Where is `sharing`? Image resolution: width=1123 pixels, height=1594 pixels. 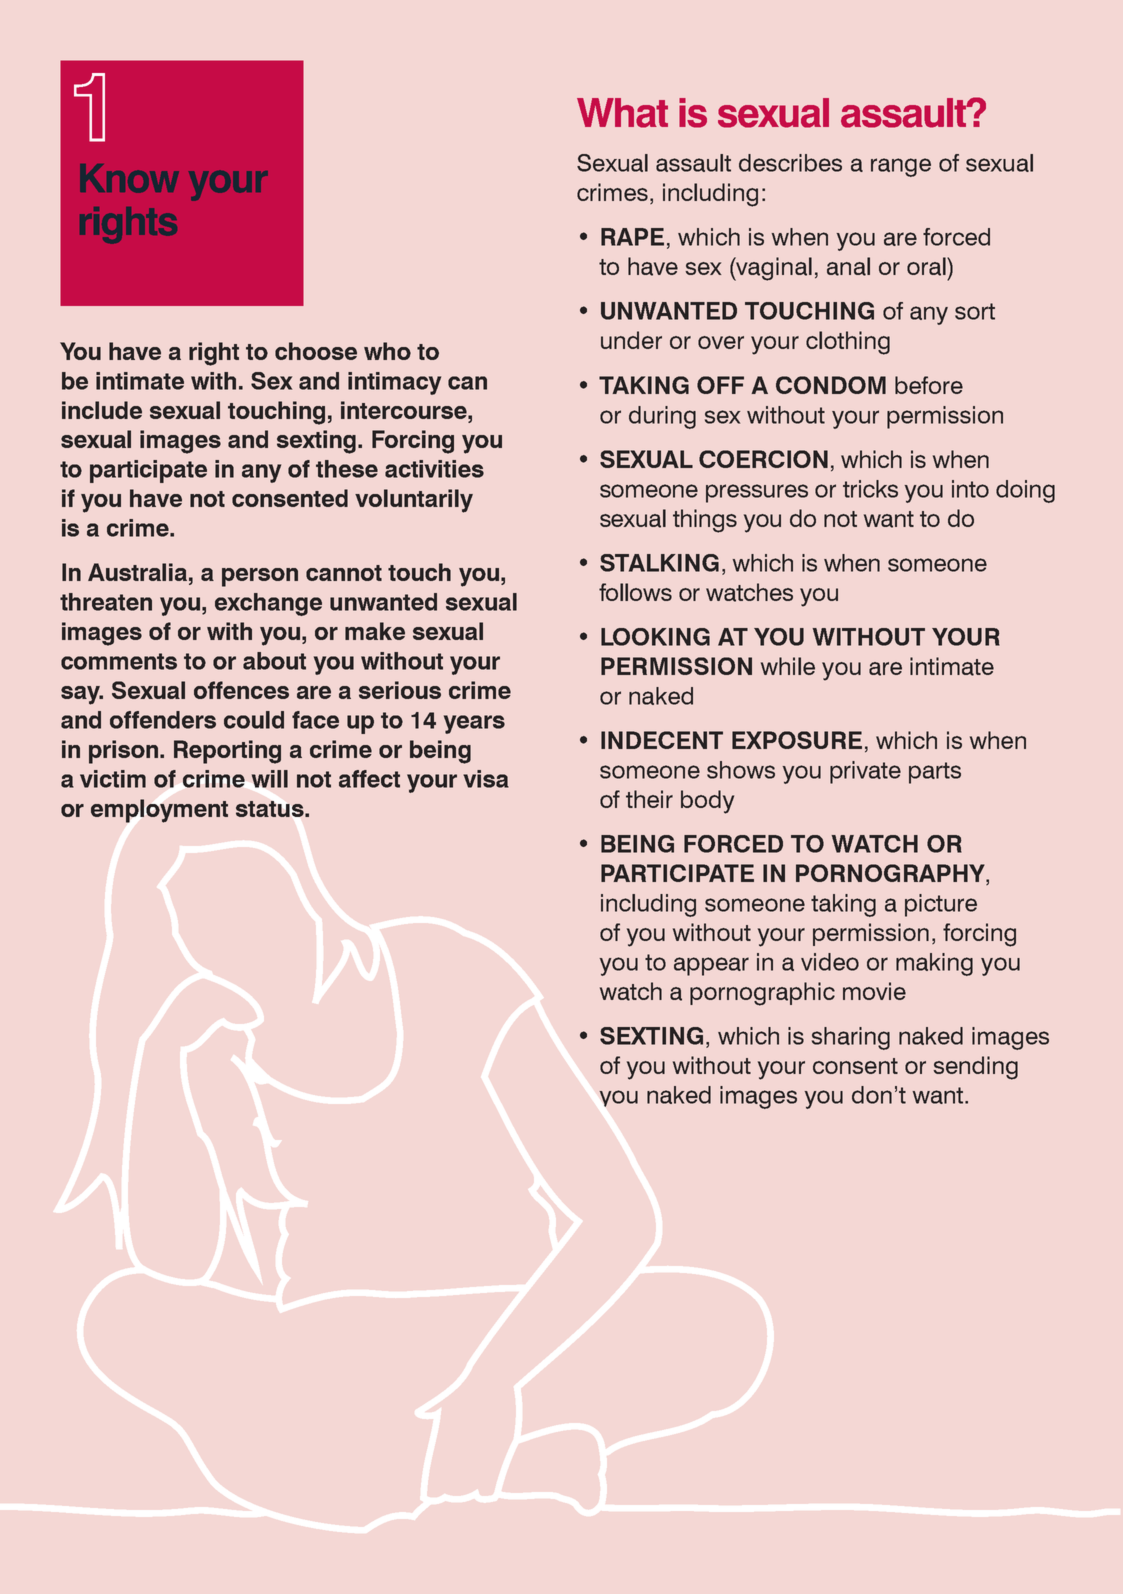 sharing is located at coordinates (851, 1038).
